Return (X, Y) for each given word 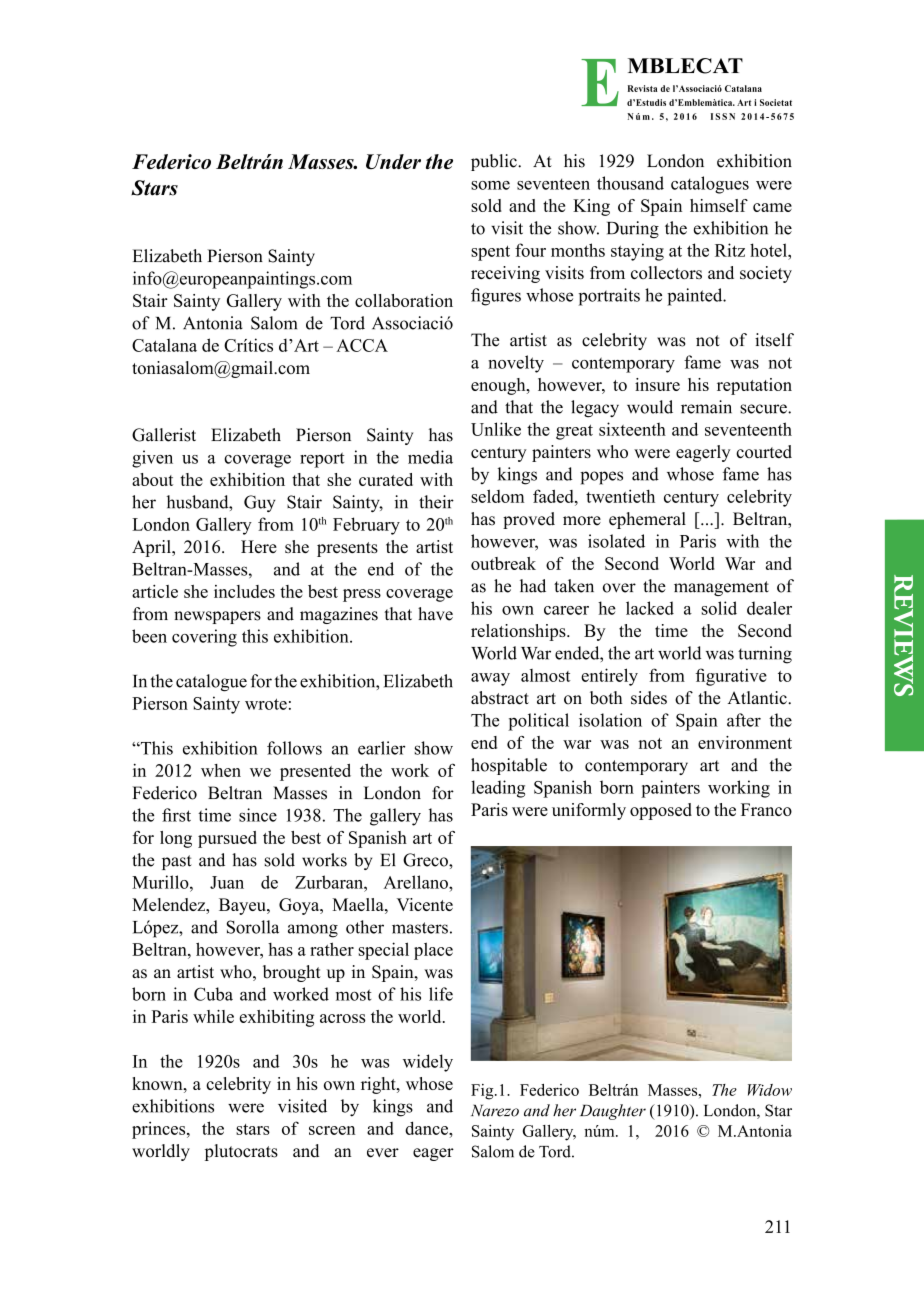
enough (499, 386)
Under (393, 161)
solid (719, 608)
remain (706, 407)
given (152, 459)
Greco (426, 860)
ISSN (723, 116)
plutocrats (241, 1152)
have (435, 614)
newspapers (217, 617)
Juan (227, 882)
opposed (661, 811)
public (495, 162)
